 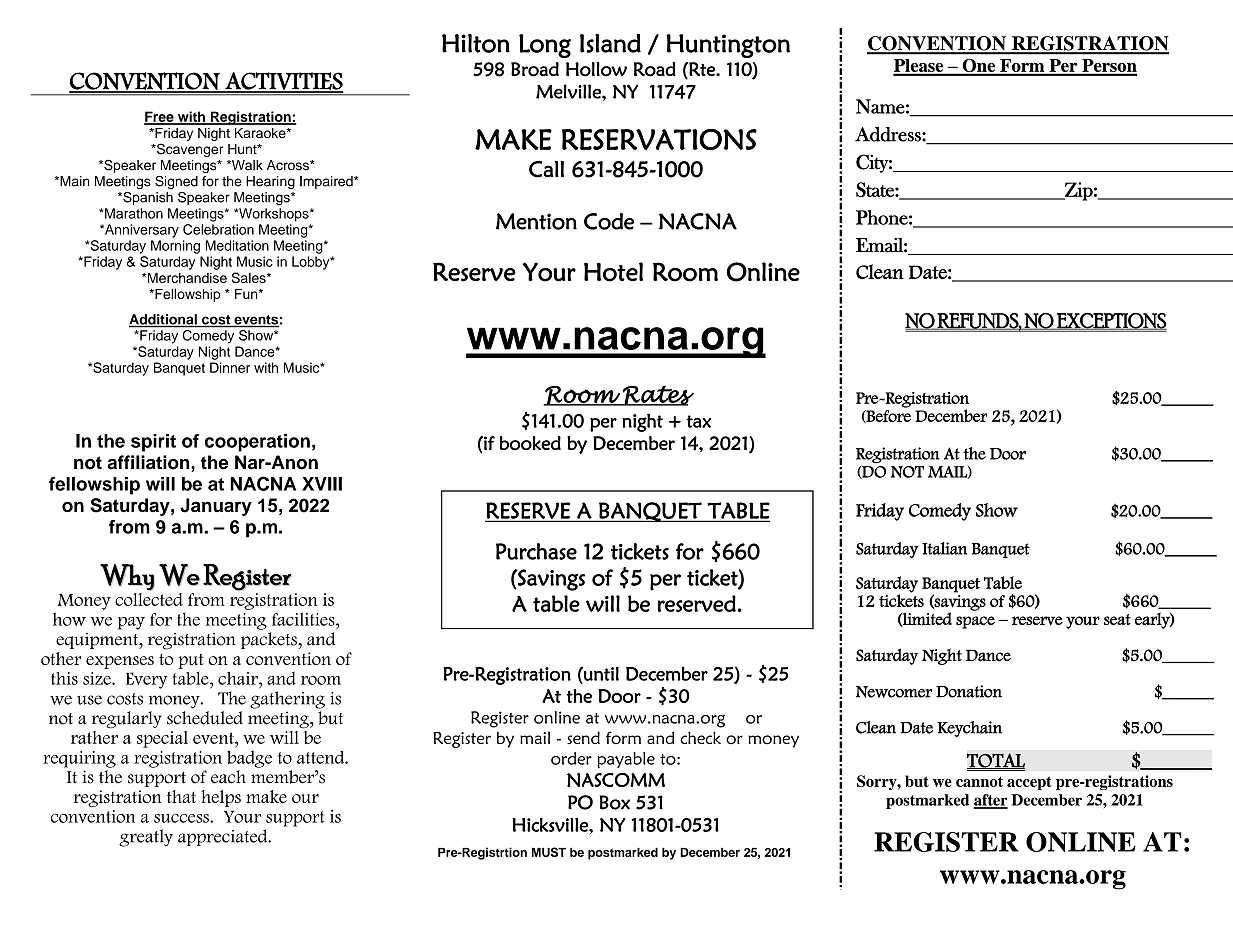 I want to click on Purchase, so click(x=536, y=551).
